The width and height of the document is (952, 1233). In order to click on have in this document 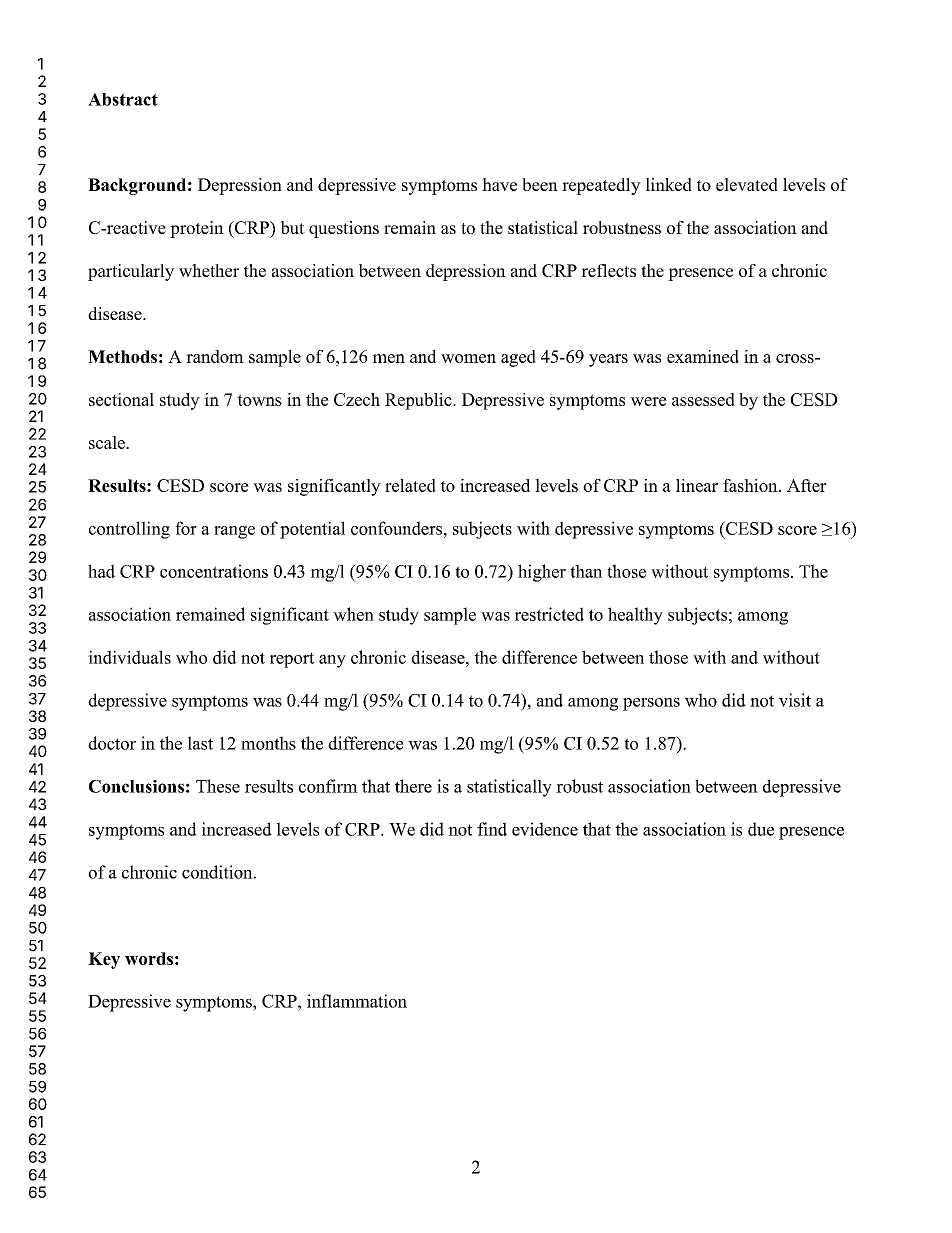, I will do `click(499, 184)`.
